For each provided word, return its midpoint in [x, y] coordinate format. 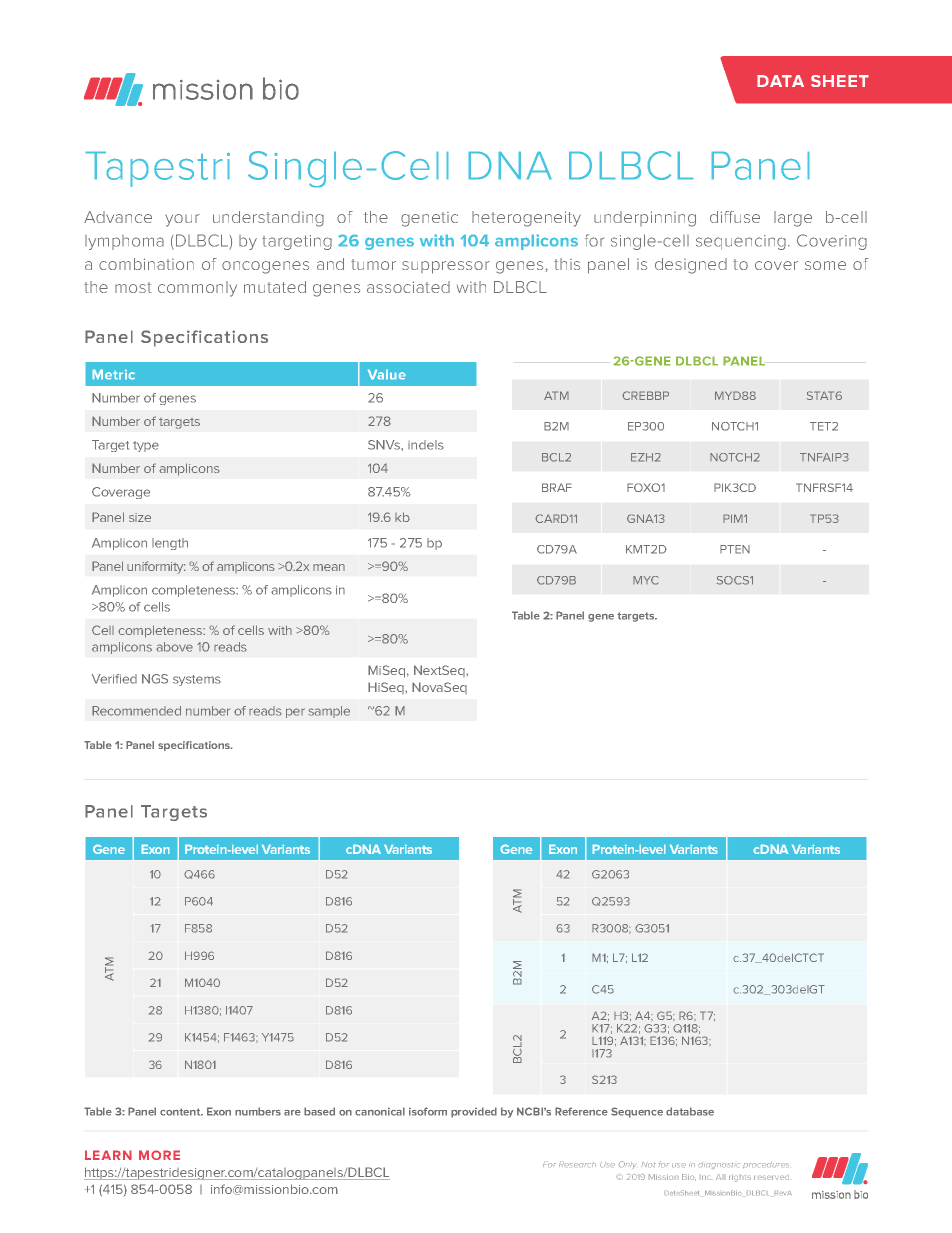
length [170, 544]
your [182, 220]
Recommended [136, 711]
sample [329, 712]
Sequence [637, 1112]
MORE [159, 1155]
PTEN [735, 549]
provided [474, 1112]
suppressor [446, 267]
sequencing [741, 242]
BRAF [557, 487]
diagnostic [719, 1166]
